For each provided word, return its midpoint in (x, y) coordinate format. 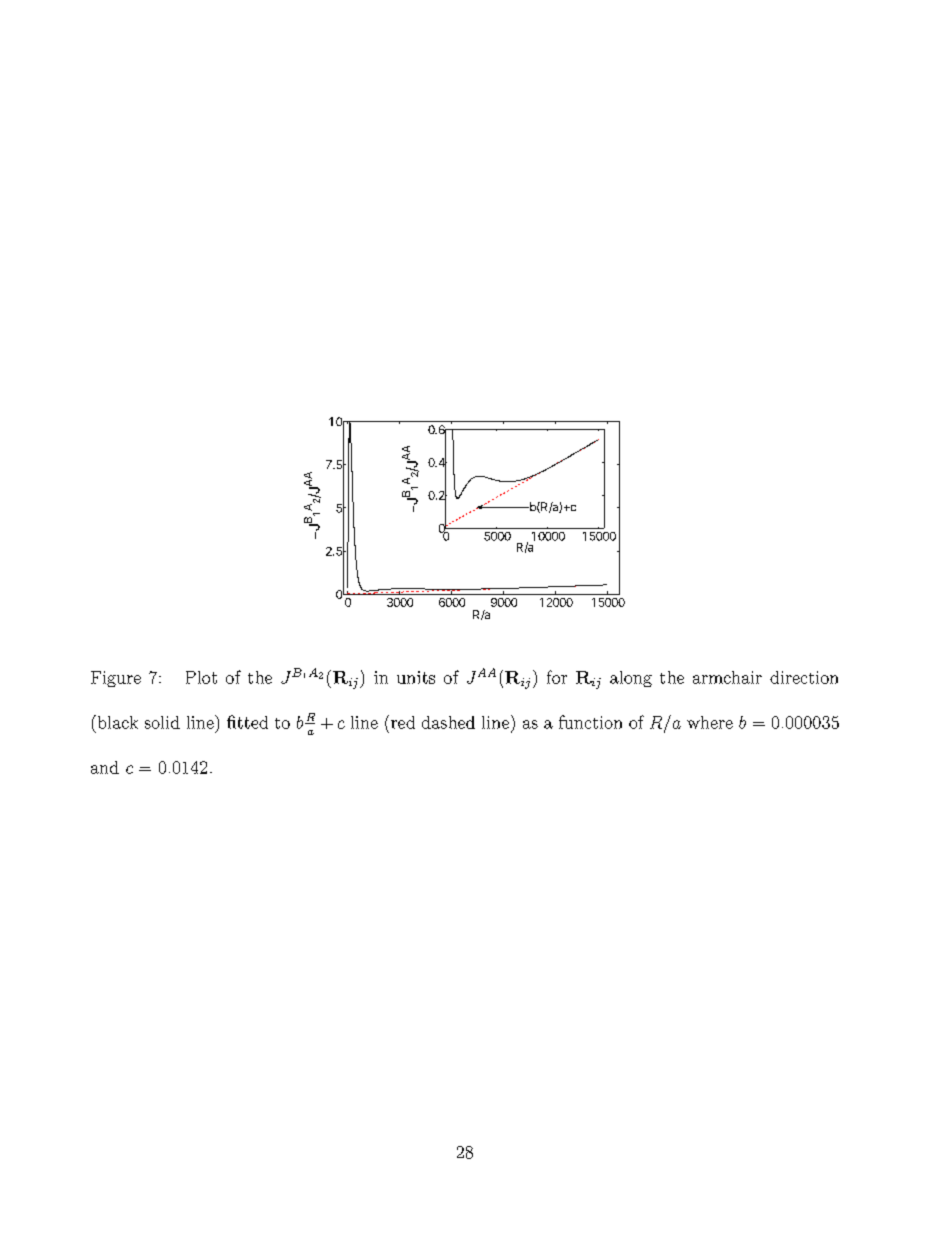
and (105, 767)
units (416, 677)
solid (162, 722)
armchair (727, 677)
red (403, 722)
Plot (201, 677)
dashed (448, 722)
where (710, 722)
